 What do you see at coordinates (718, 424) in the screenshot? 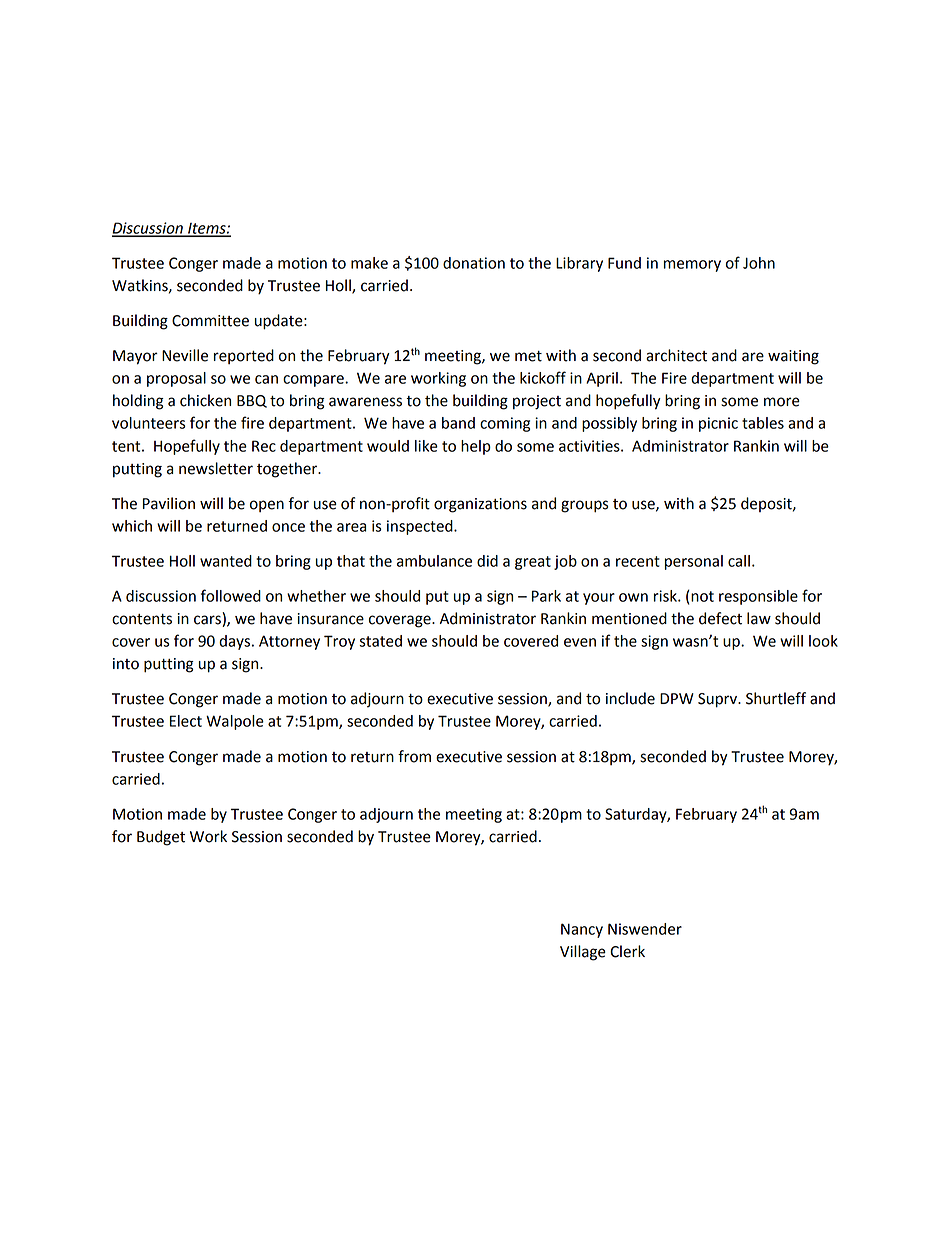
I see `picnic` at bounding box center [718, 424].
